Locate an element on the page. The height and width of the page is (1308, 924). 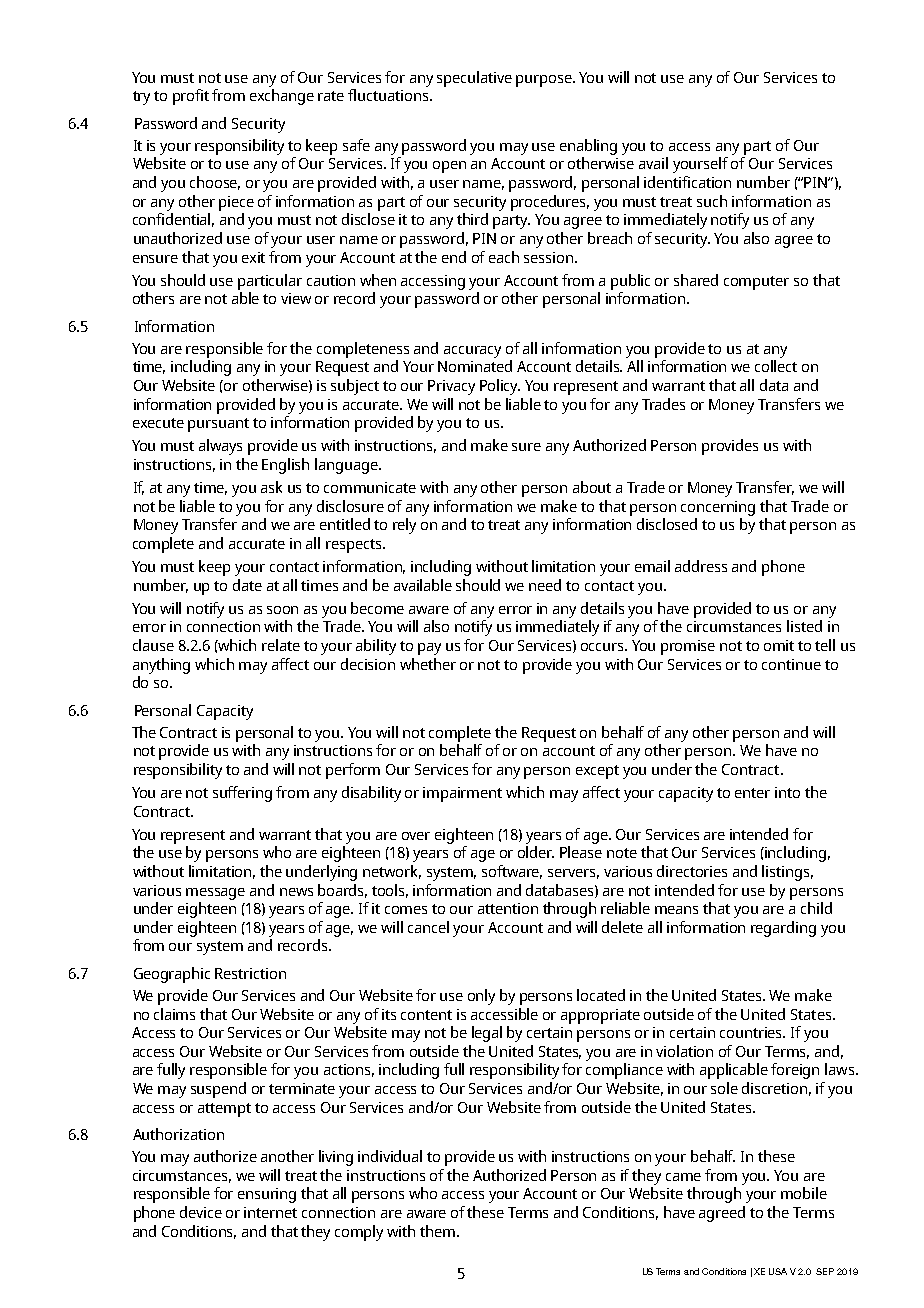
collect is located at coordinates (776, 366).
